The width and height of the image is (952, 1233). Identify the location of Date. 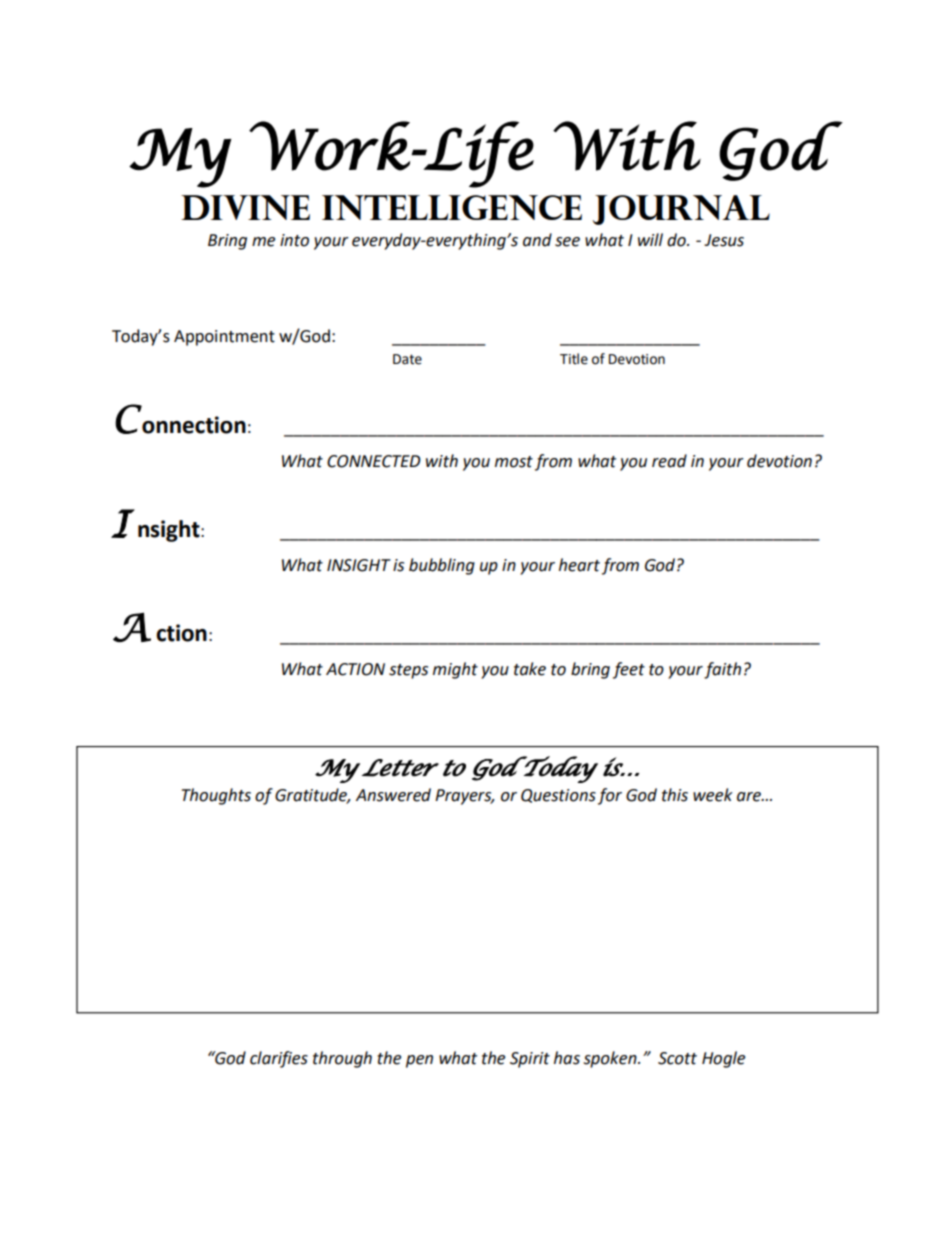
(407, 359).
